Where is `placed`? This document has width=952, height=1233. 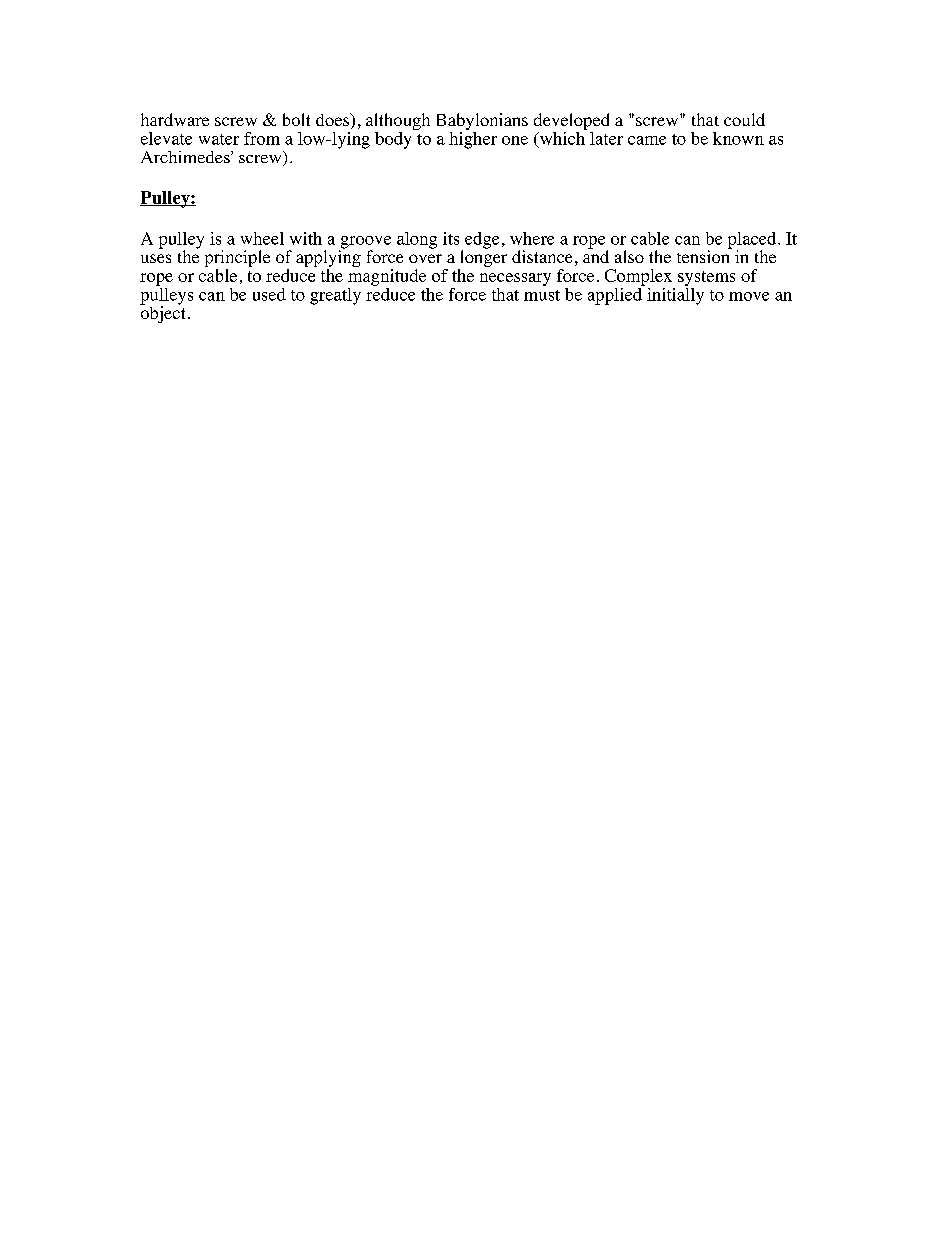
placed is located at coordinates (753, 241).
